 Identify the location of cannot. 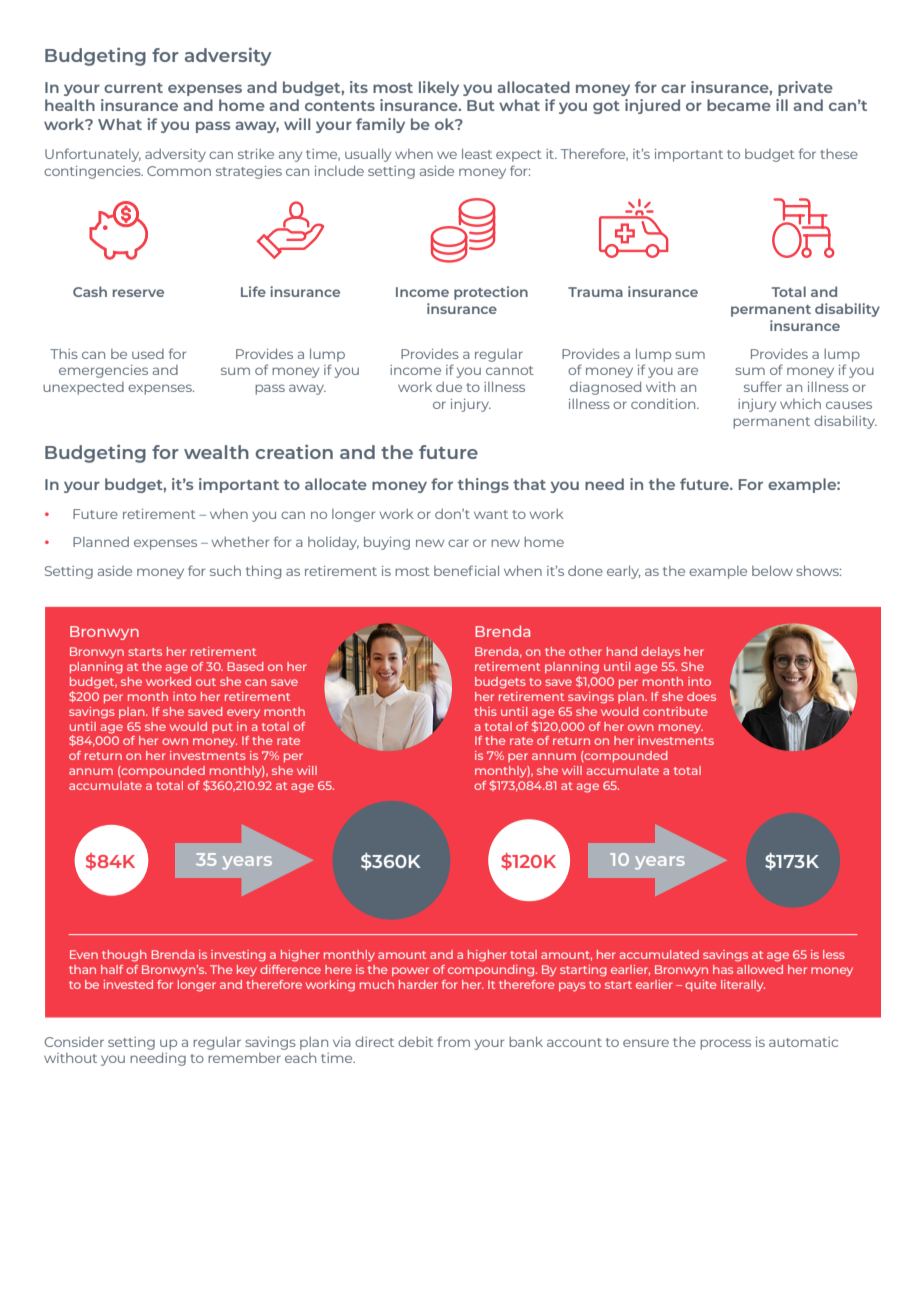
(510, 370).
